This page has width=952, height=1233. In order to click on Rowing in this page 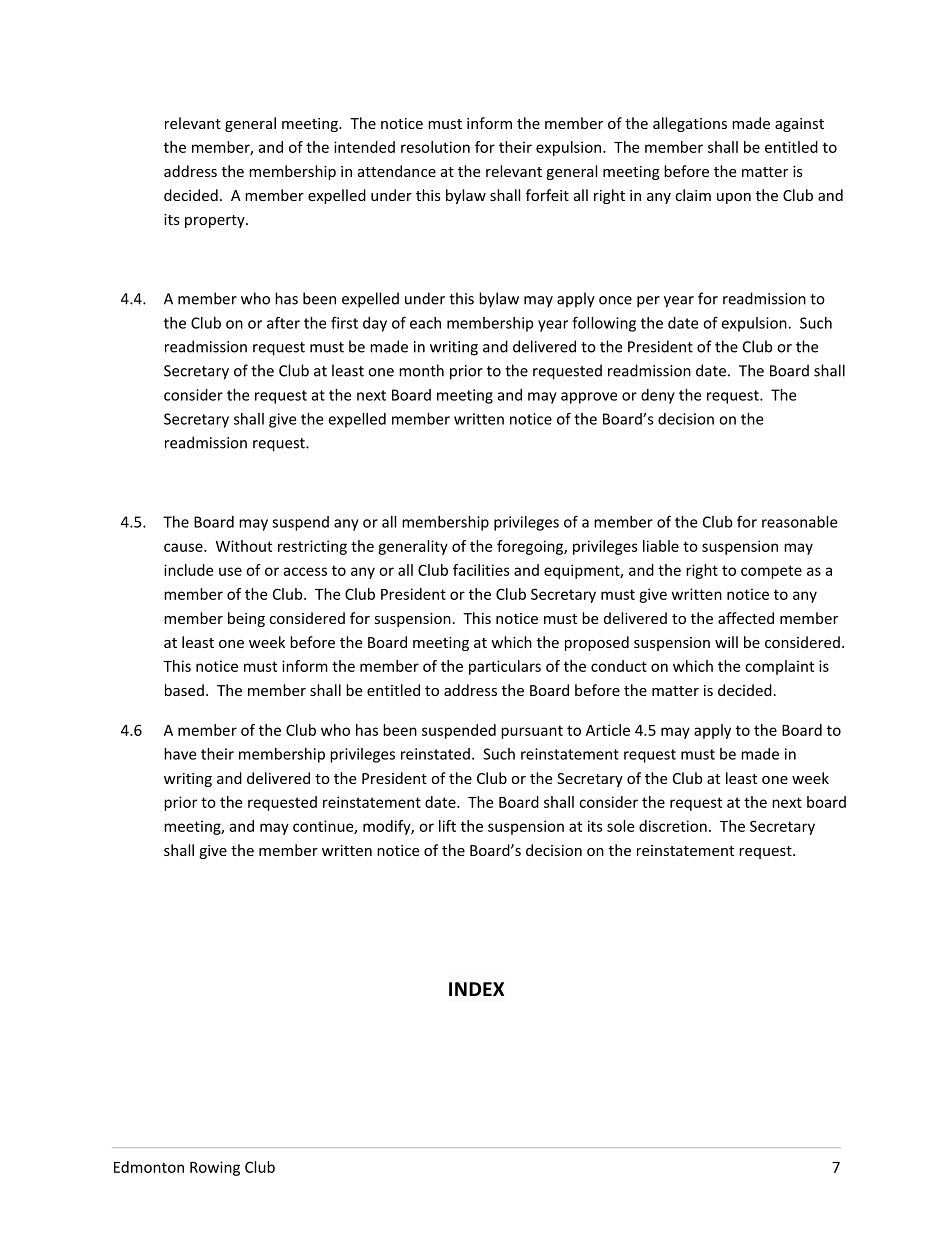, I will do `click(215, 1168)`.
